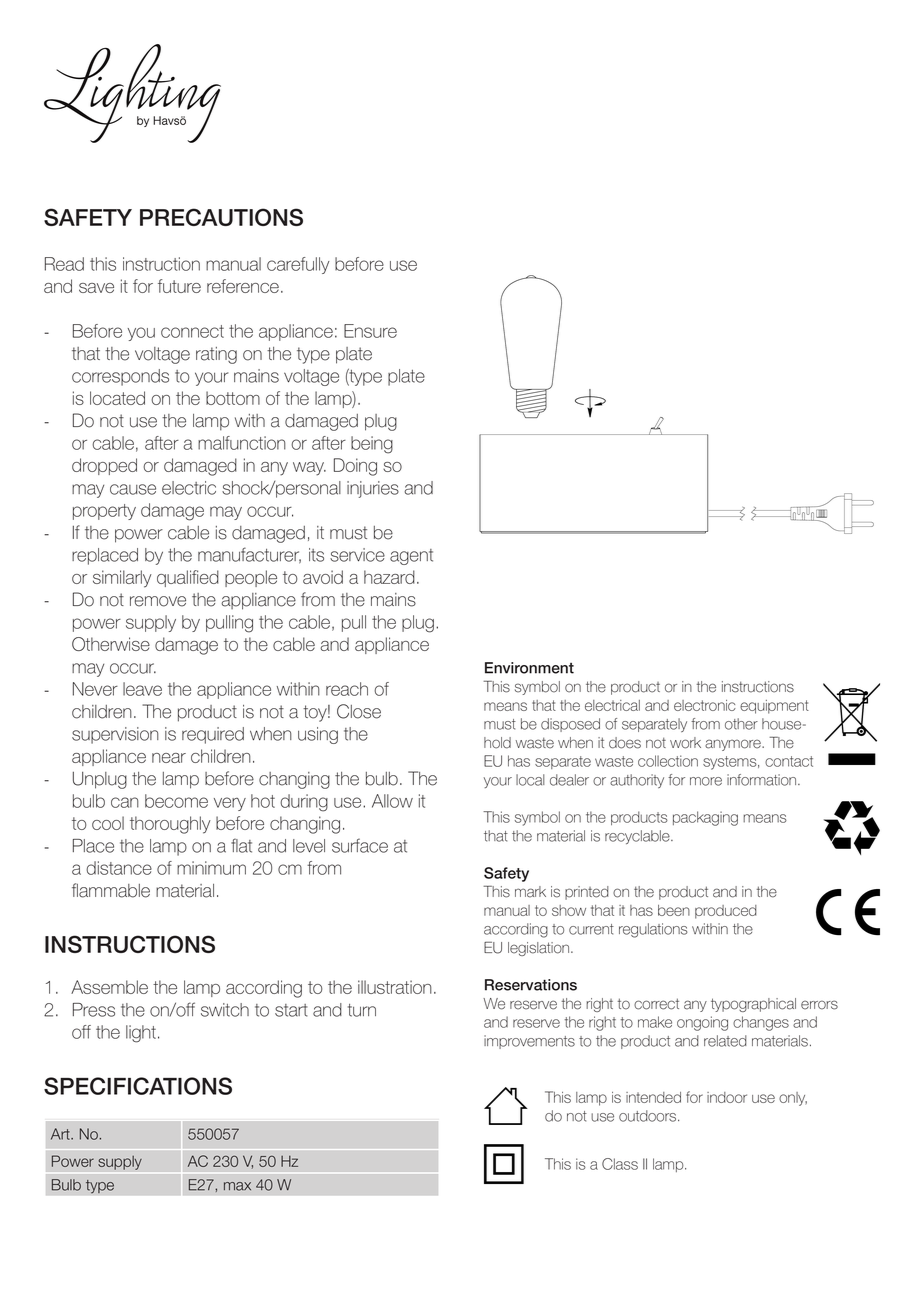 This screenshot has height=1308, width=924. What do you see at coordinates (370, 331) in the screenshot?
I see `Ensure` at bounding box center [370, 331].
